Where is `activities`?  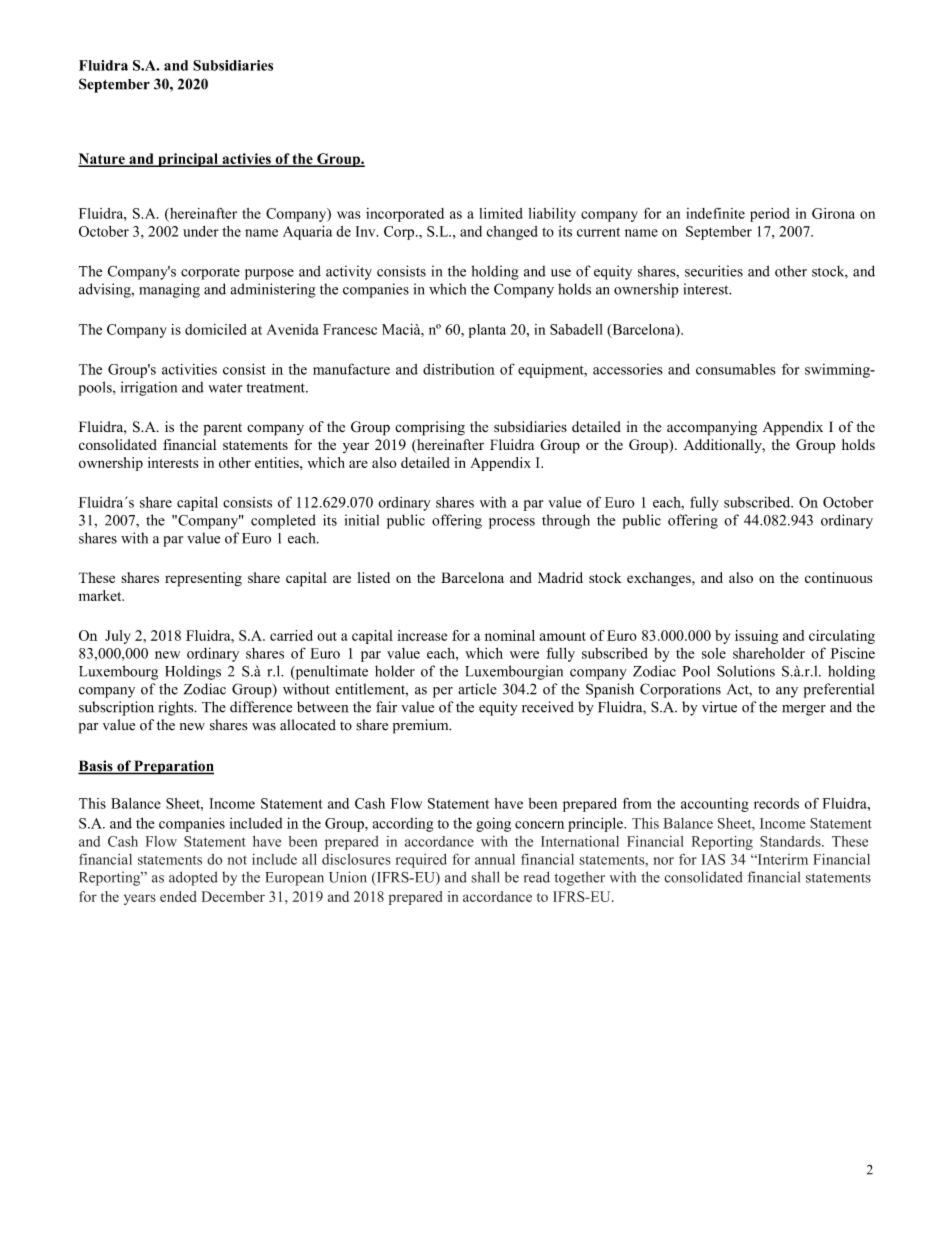
activities is located at coordinates (189, 369).
